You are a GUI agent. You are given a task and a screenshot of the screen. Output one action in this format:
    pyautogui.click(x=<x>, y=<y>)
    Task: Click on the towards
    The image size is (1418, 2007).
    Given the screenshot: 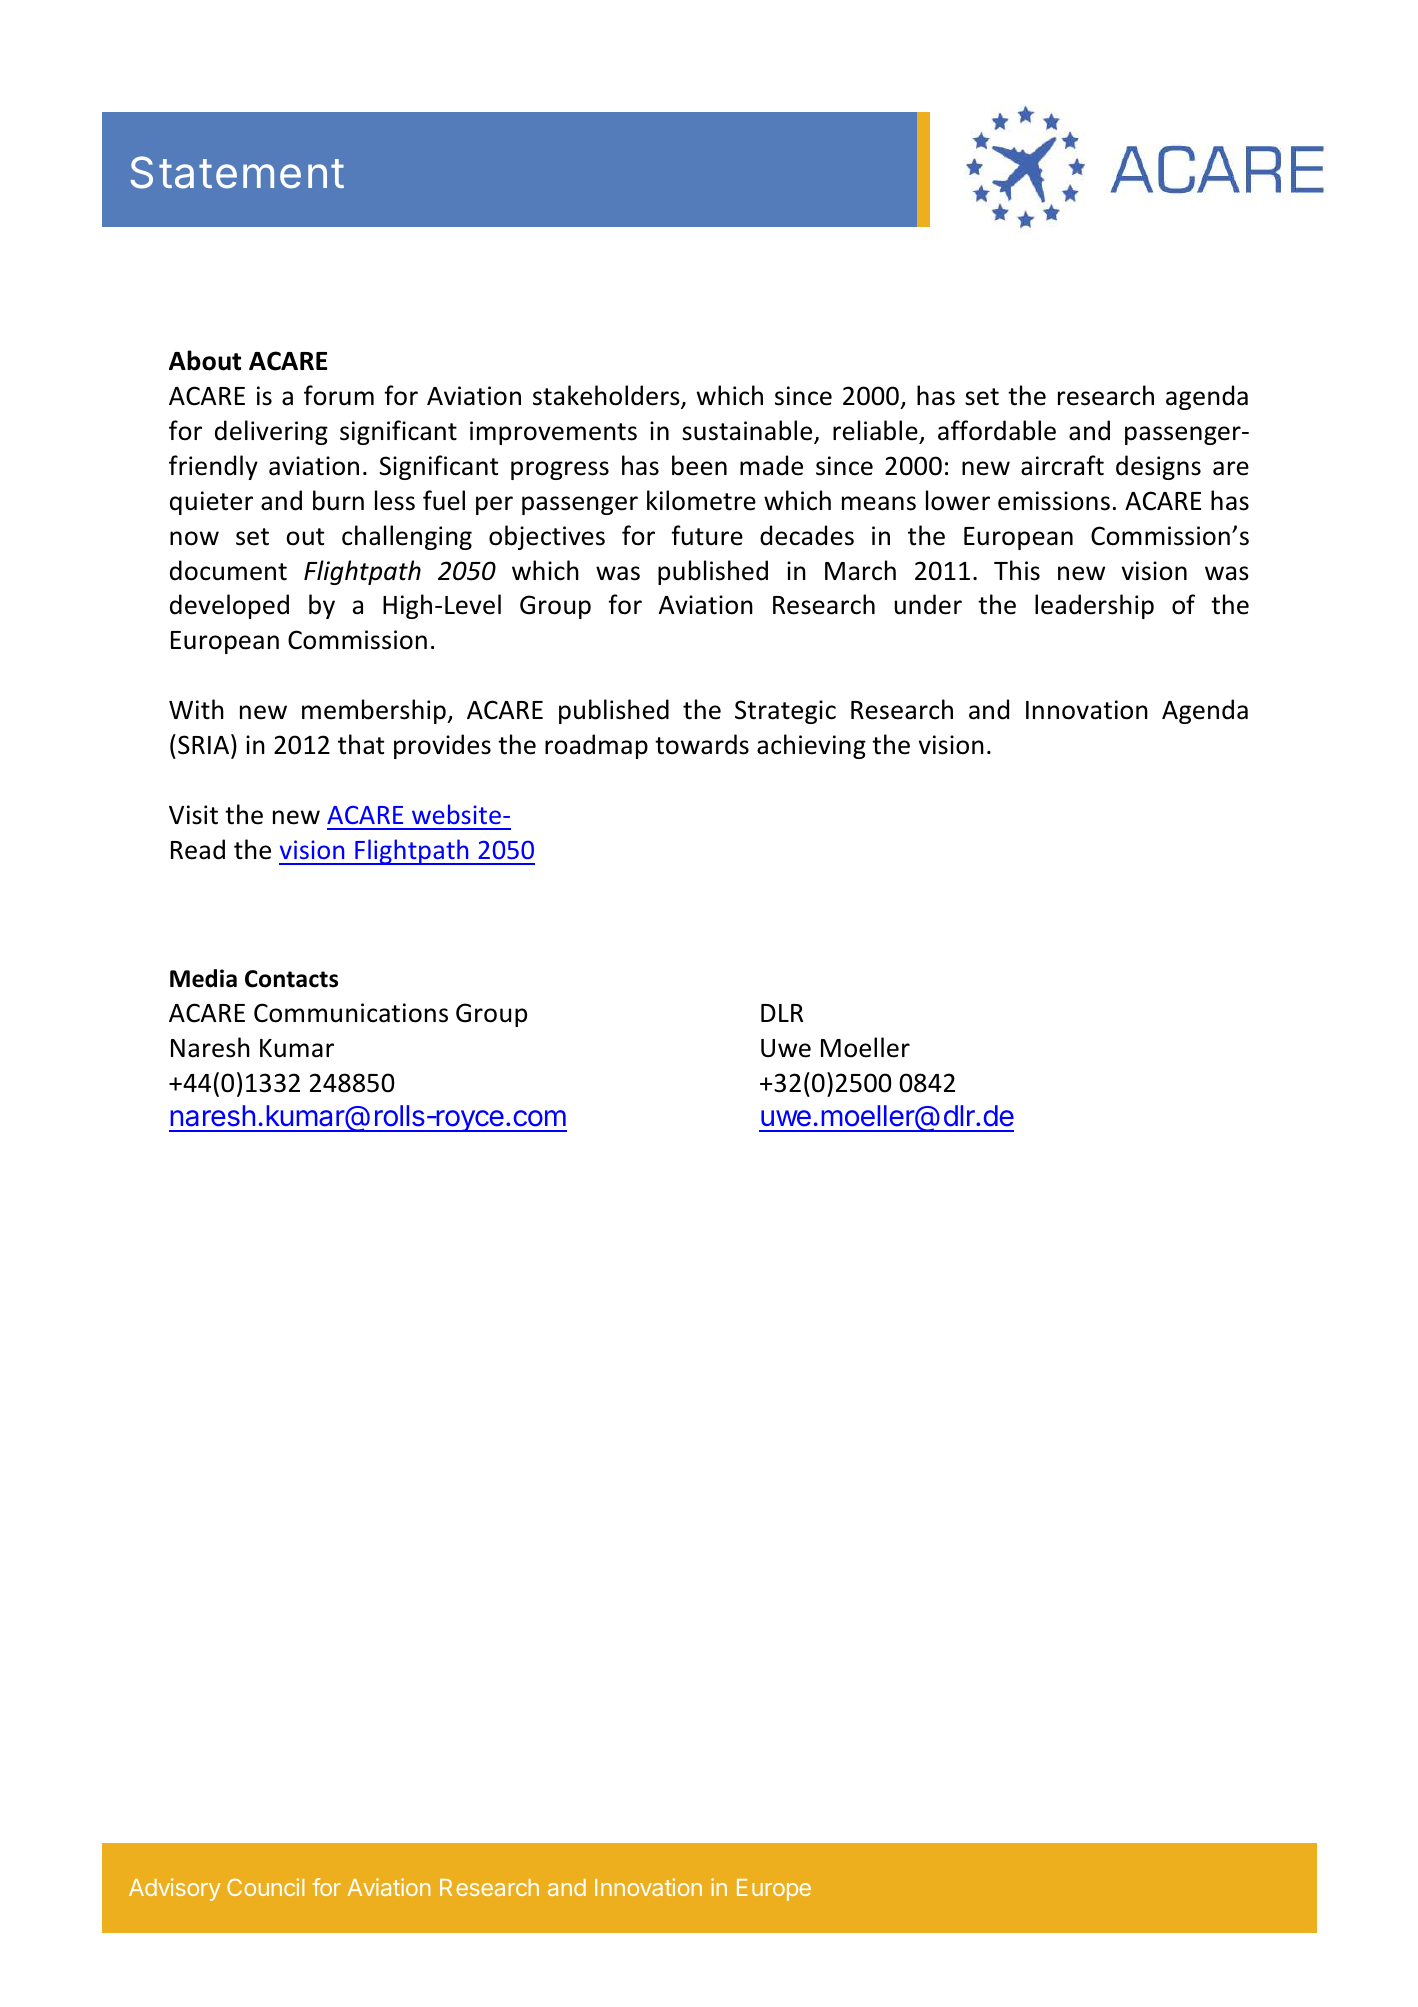 What is the action you would take?
    pyautogui.click(x=702, y=744)
